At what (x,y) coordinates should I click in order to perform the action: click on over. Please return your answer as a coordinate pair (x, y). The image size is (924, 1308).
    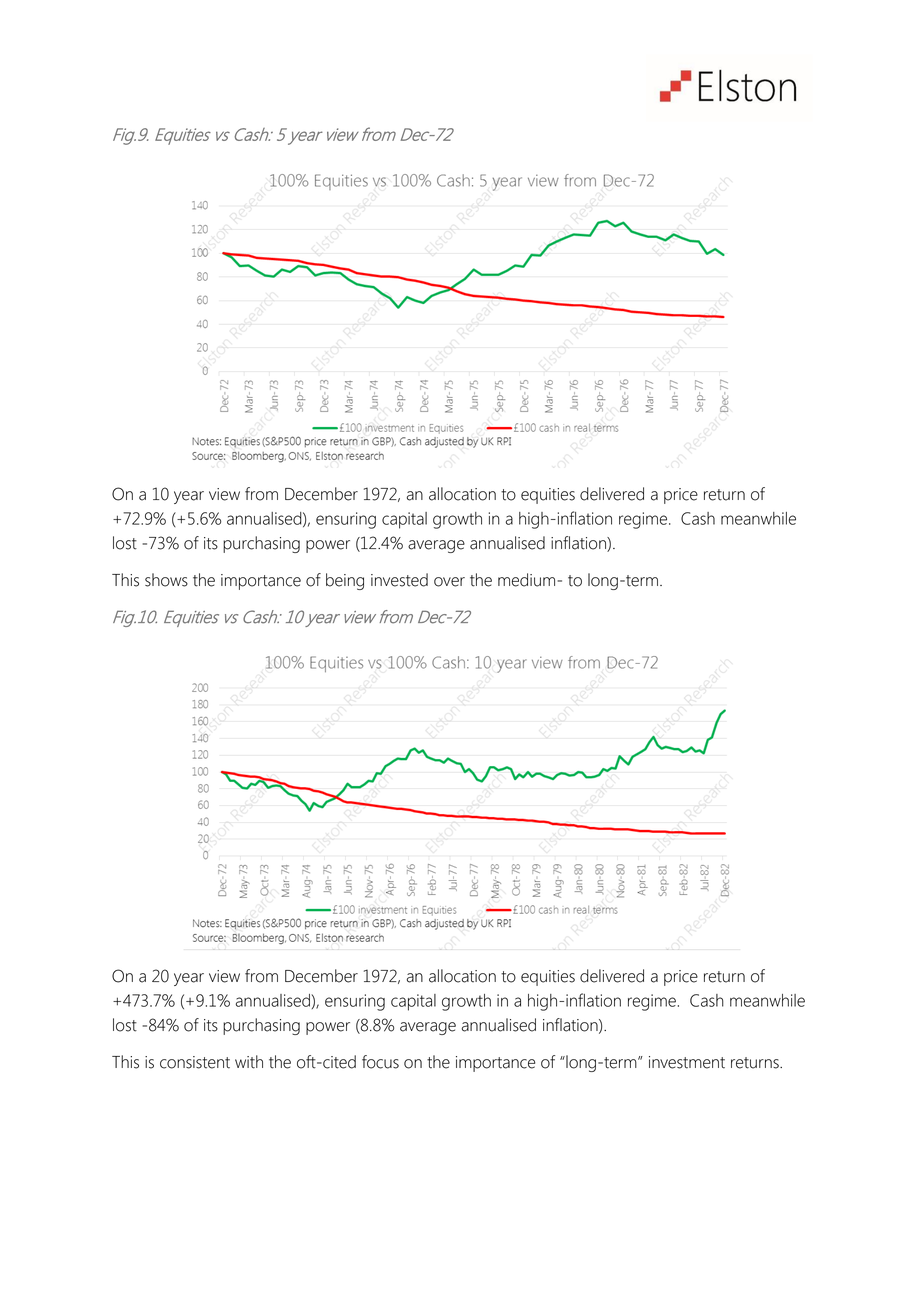
    Looking at the image, I should click on (449, 582).
